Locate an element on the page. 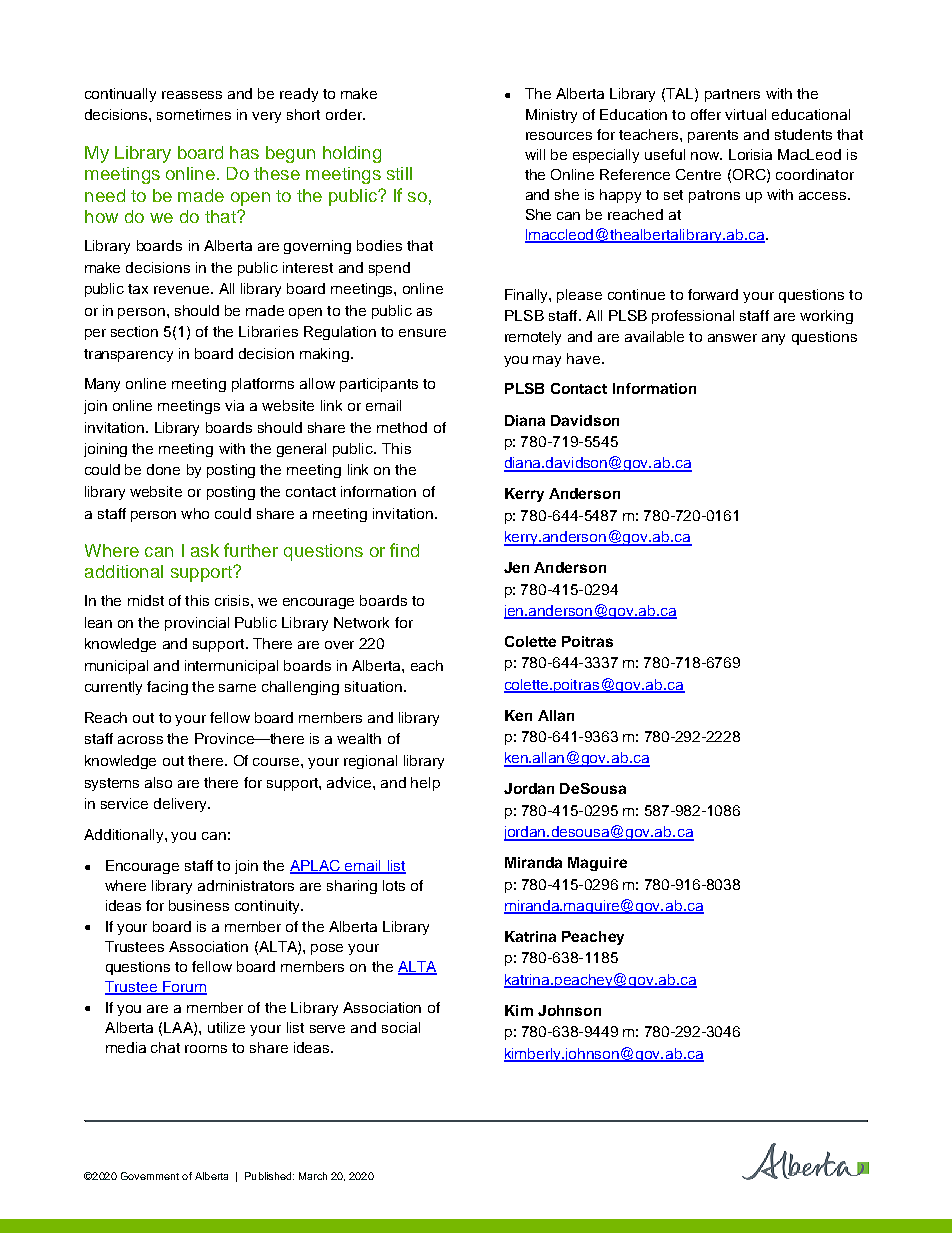 The width and height of the page is (952, 1233). done is located at coordinates (163, 469).
